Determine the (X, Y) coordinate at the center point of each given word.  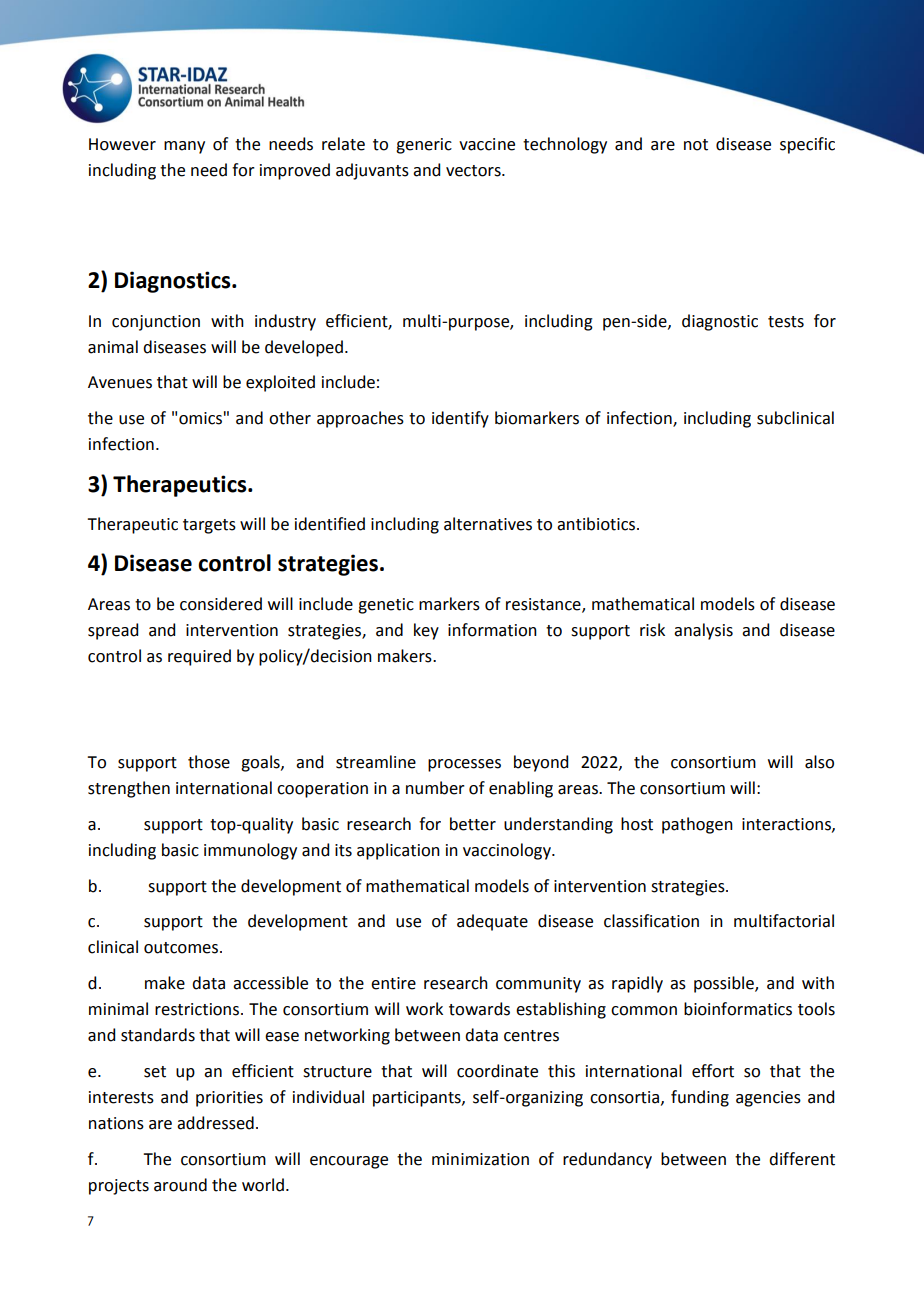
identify (460, 419)
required (199, 657)
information (492, 630)
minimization (480, 1159)
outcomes (182, 948)
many (184, 147)
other (290, 418)
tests (786, 322)
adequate (492, 922)
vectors (474, 171)
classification (651, 921)
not (696, 145)
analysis (703, 631)
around (180, 1185)
